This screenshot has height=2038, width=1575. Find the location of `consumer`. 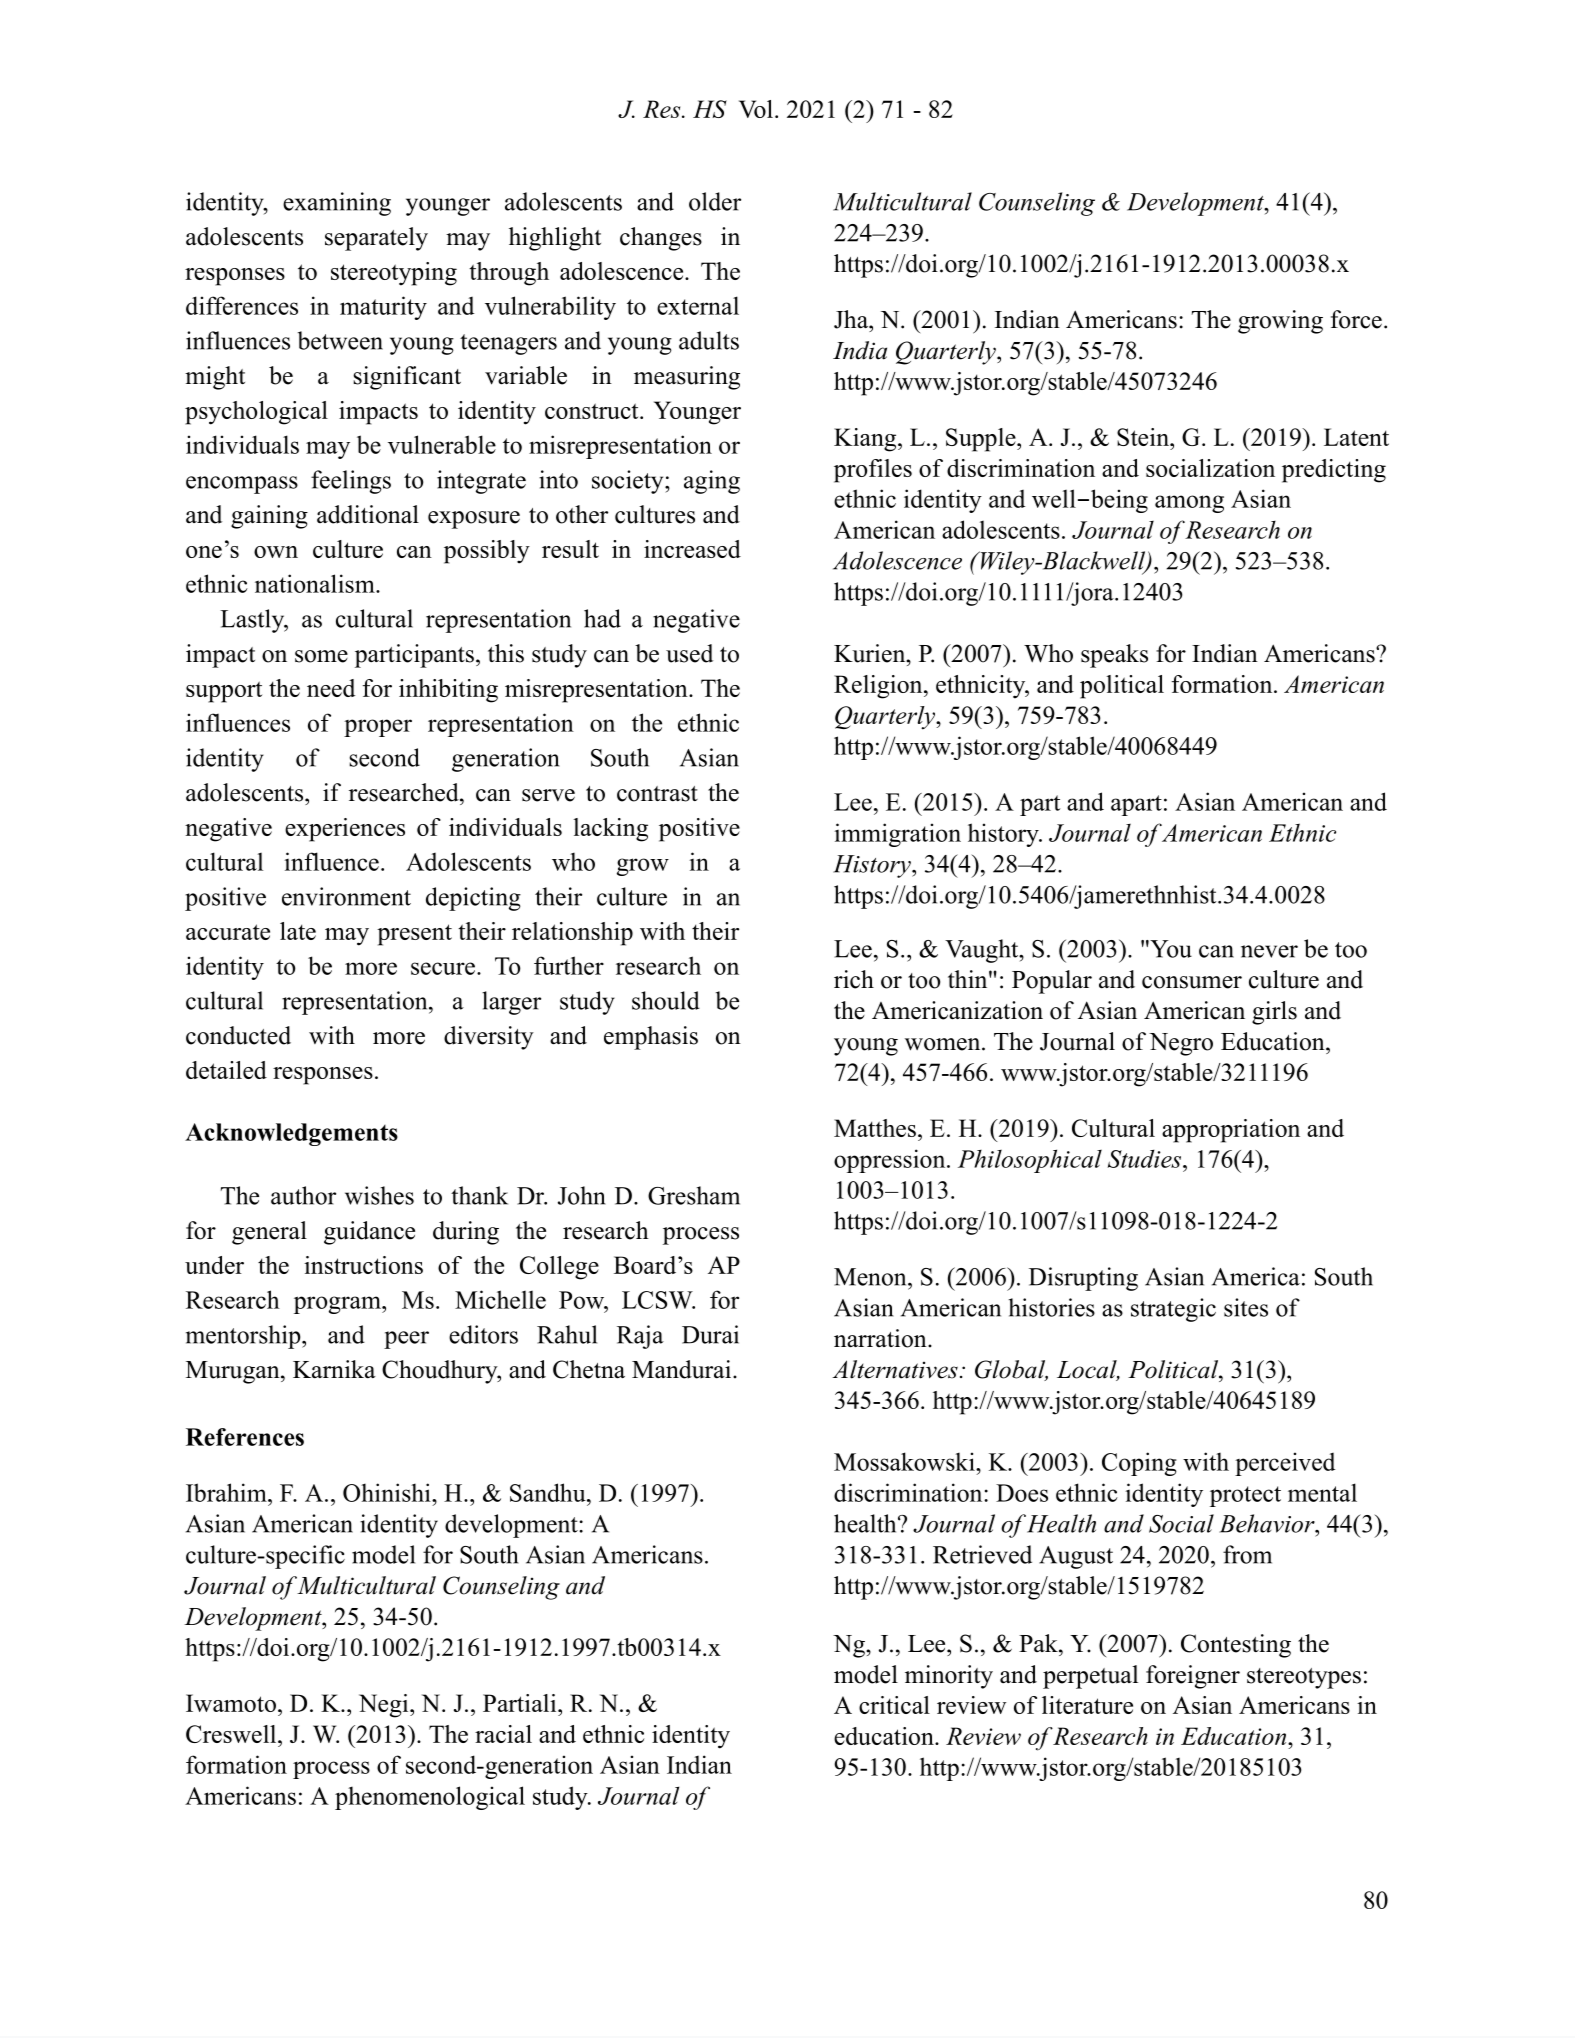

consumer is located at coordinates (1192, 982).
